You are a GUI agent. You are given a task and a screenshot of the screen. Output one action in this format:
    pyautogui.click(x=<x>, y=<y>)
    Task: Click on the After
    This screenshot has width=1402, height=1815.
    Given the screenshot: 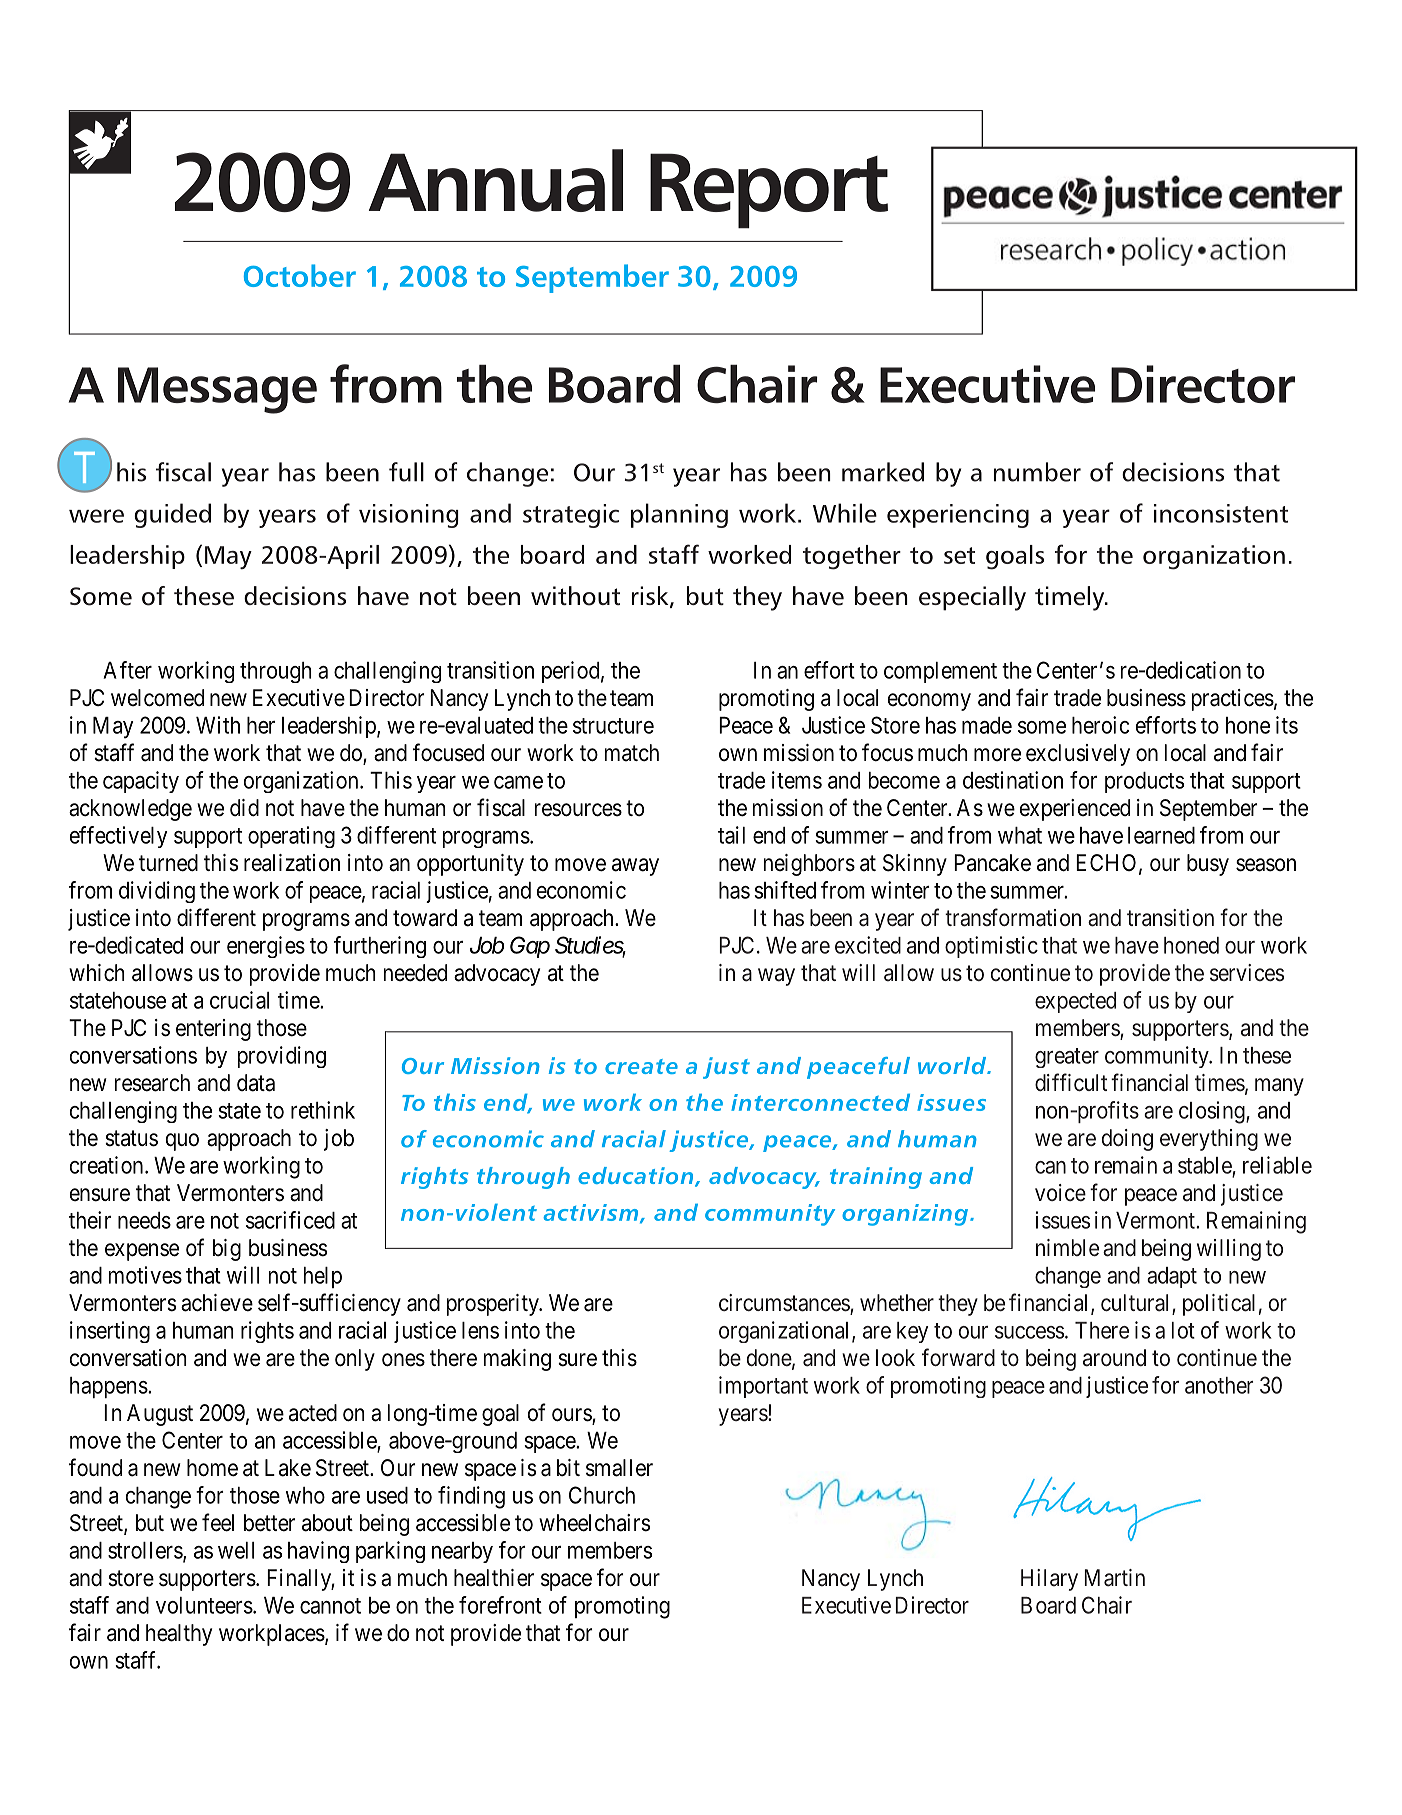 What is the action you would take?
    pyautogui.click(x=127, y=670)
